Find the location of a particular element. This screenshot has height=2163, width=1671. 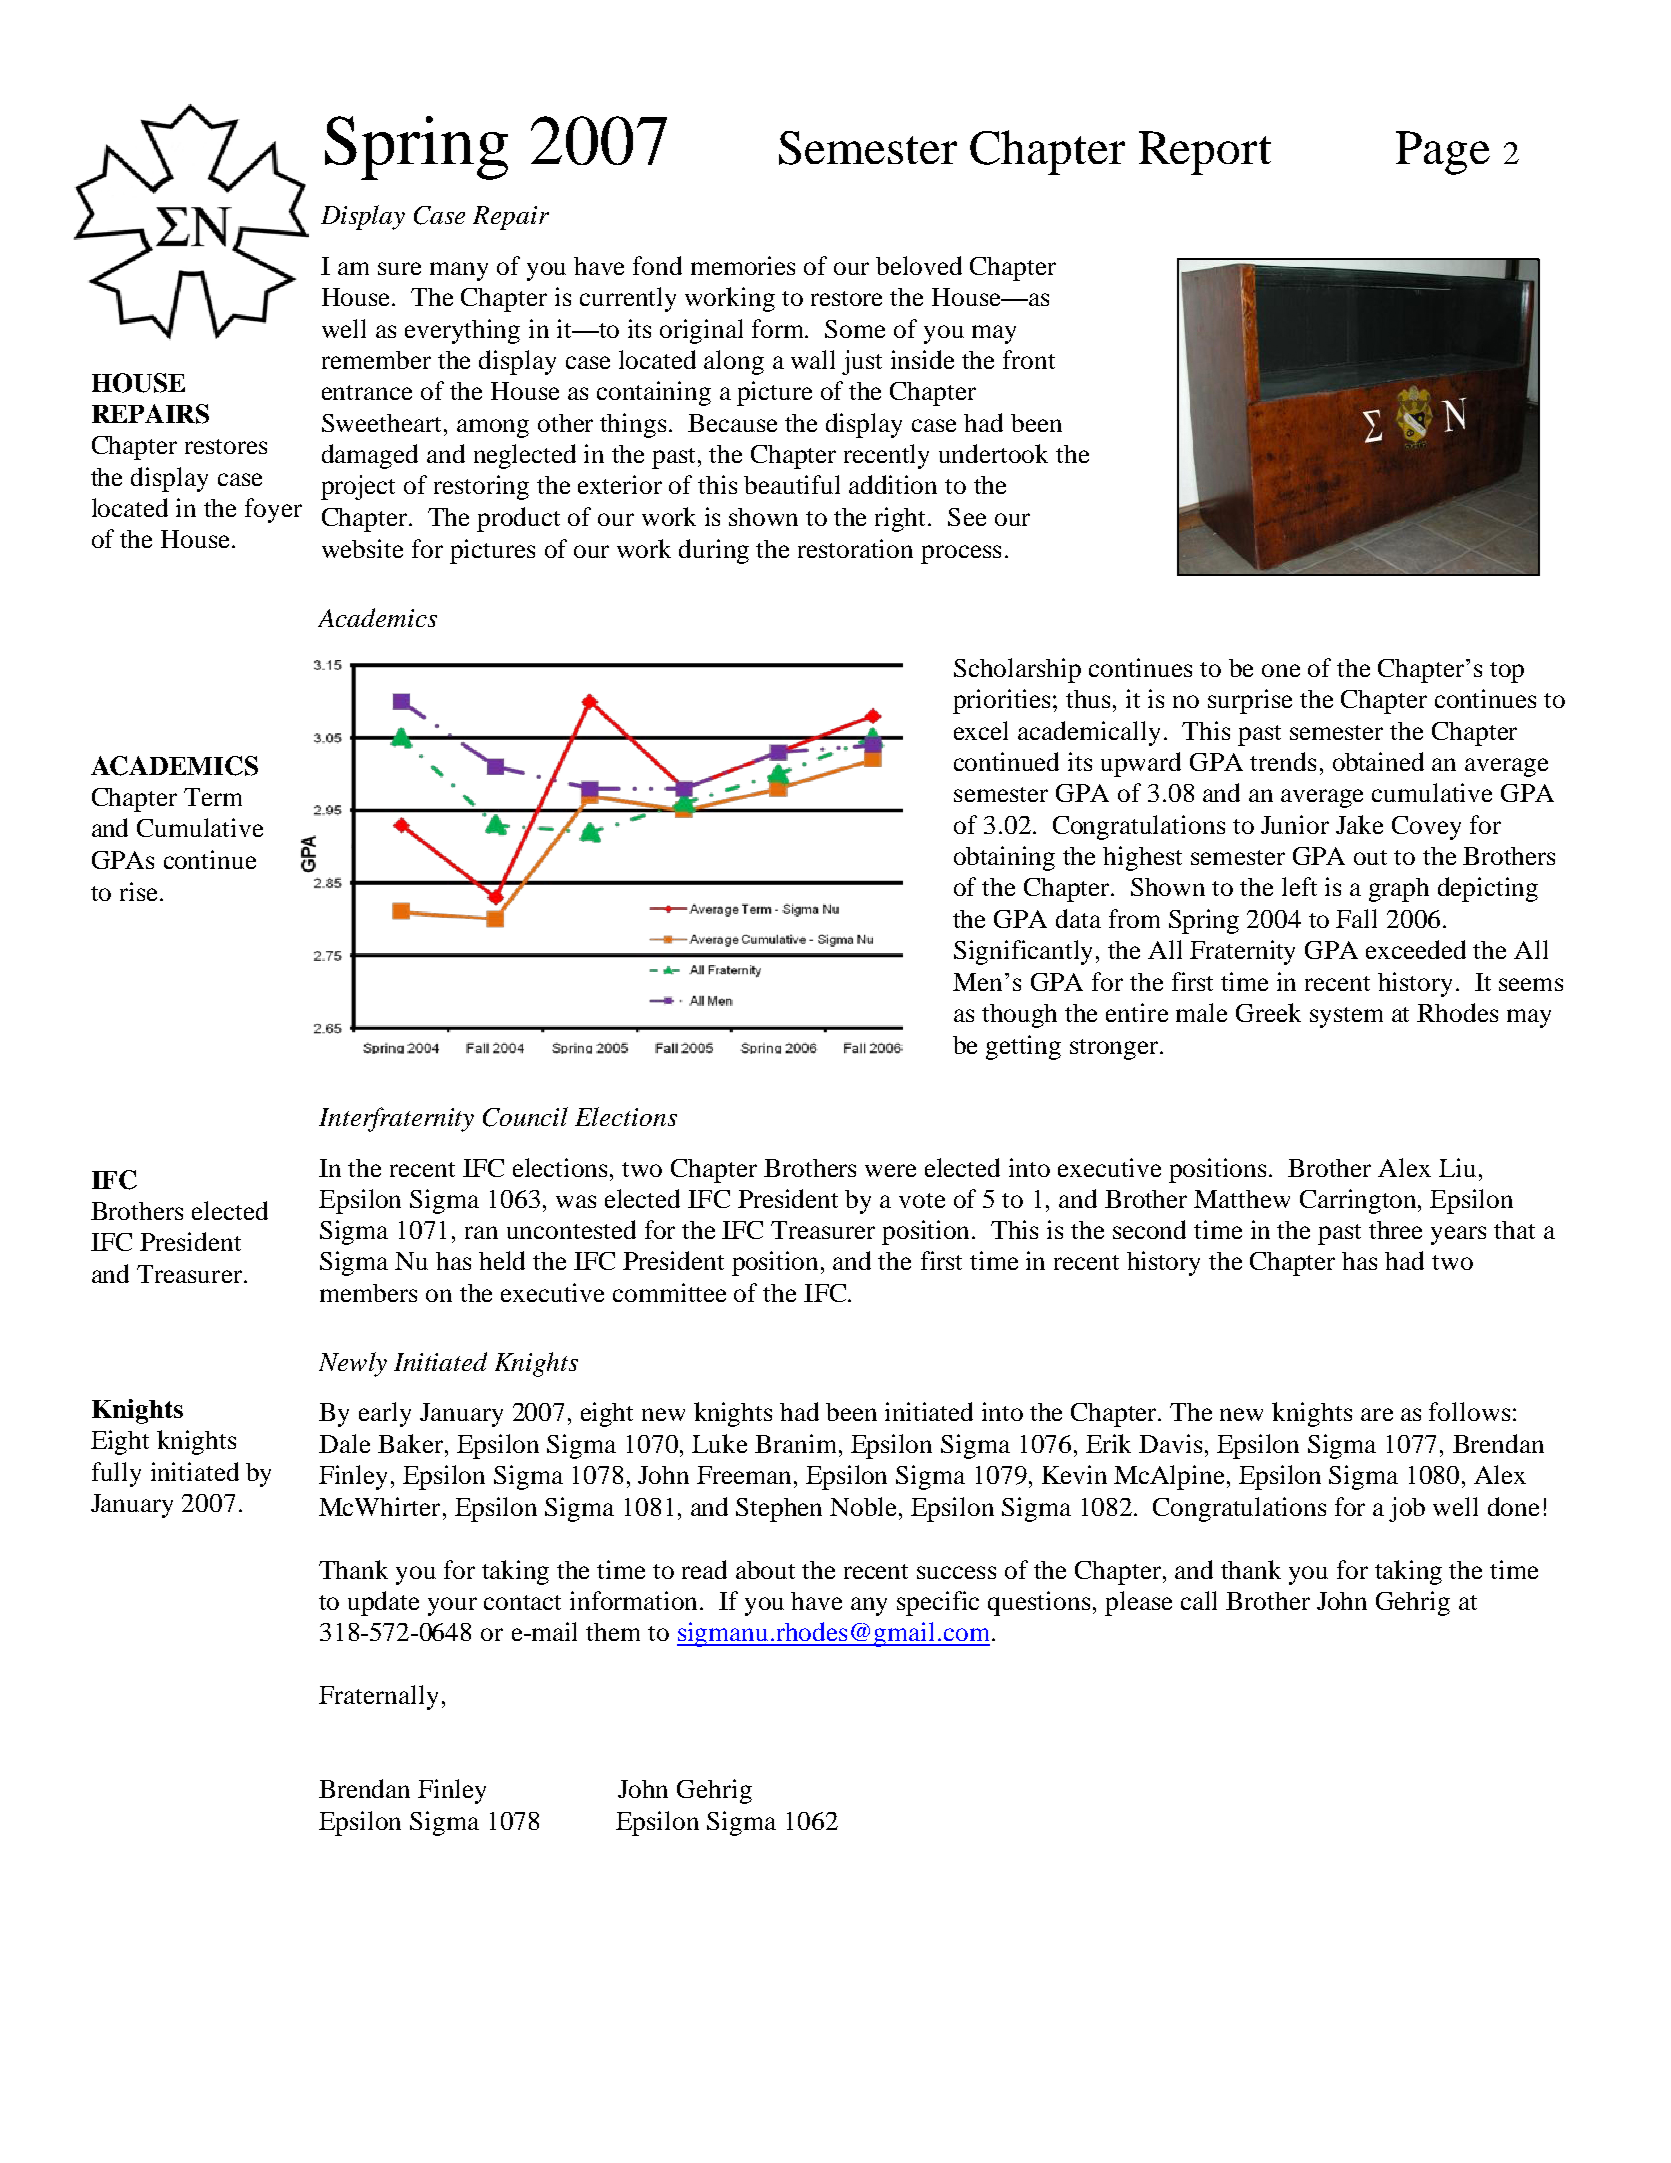

Scholarship is located at coordinates (1017, 670).
